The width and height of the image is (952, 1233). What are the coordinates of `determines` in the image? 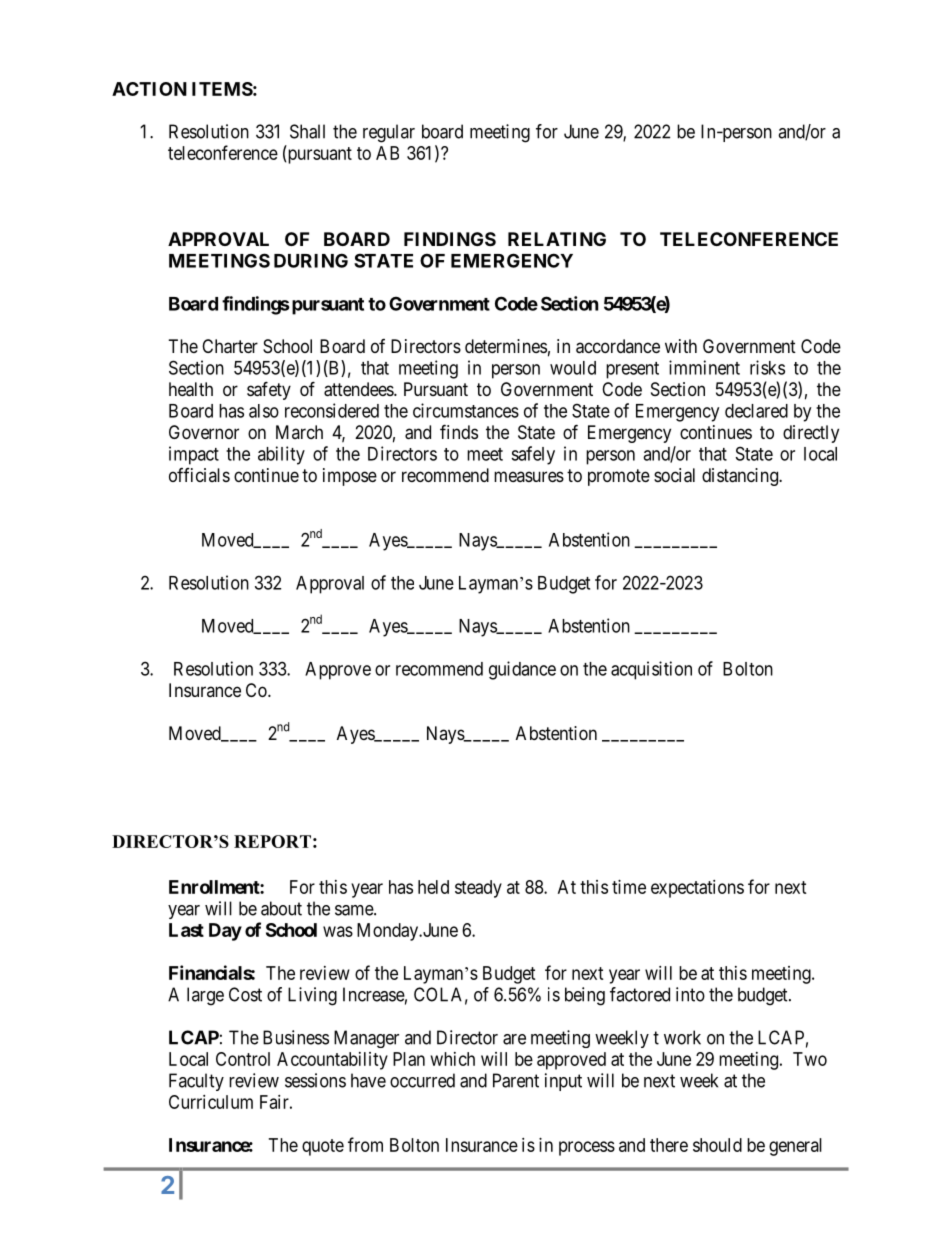 It's located at (506, 346).
